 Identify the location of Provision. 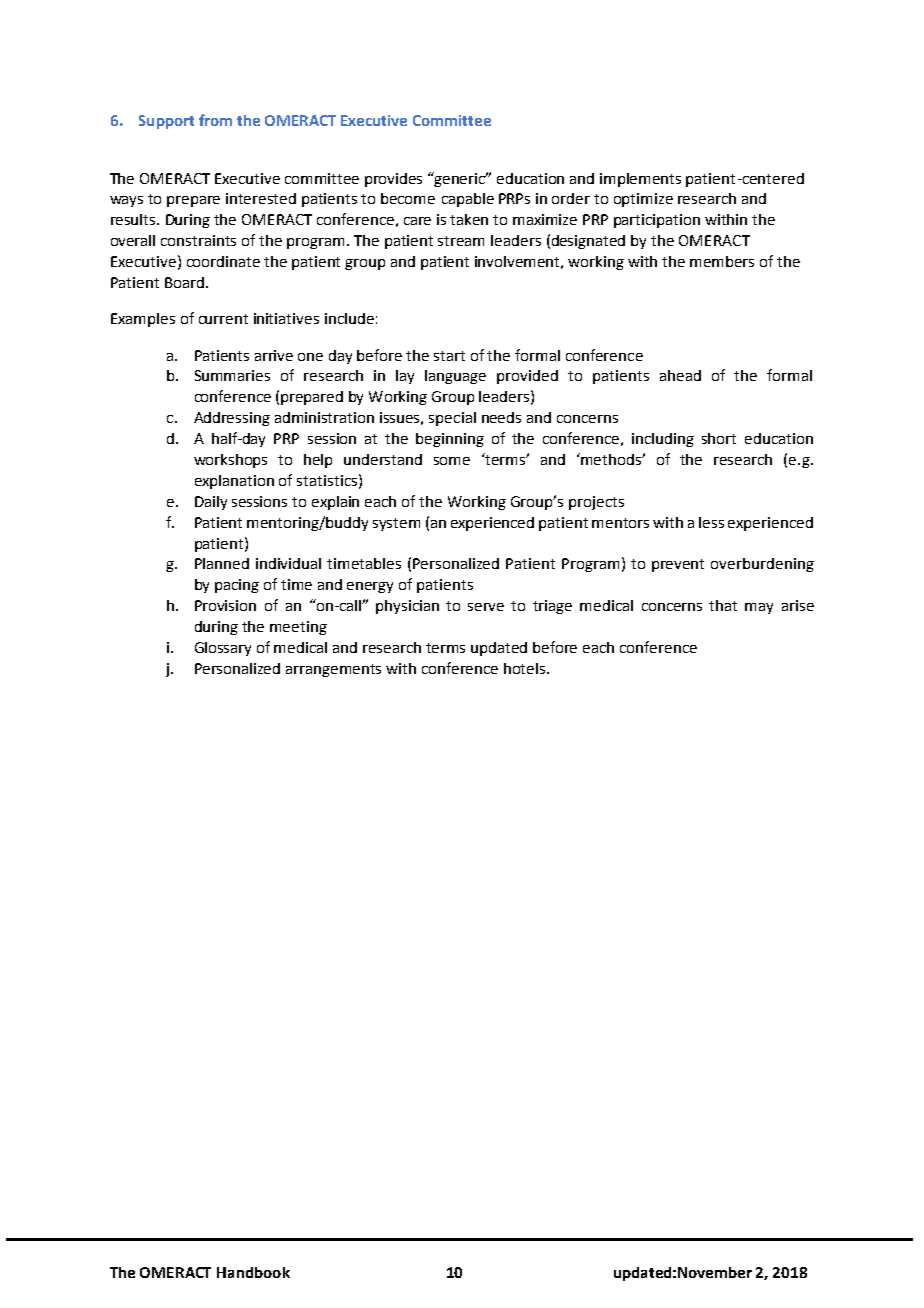
(225, 605).
